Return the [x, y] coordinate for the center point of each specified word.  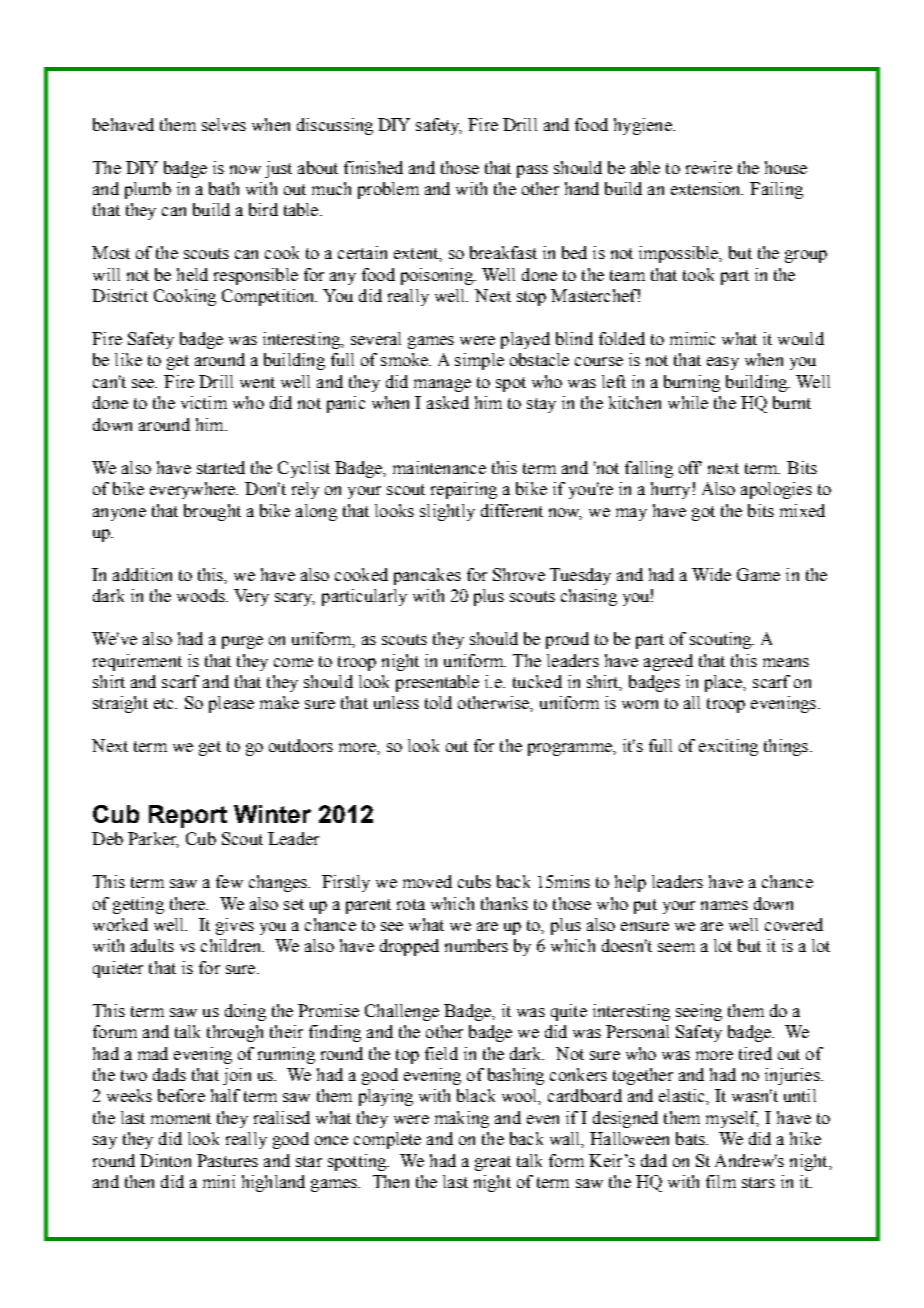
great [493, 1163]
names [724, 905]
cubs [474, 881]
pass [532, 171]
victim [204, 402]
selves [224, 124]
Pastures [227, 1160]
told [438, 702]
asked [448, 402]
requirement [137, 662]
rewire [709, 167]
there [189, 903]
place [725, 683]
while [688, 402]
